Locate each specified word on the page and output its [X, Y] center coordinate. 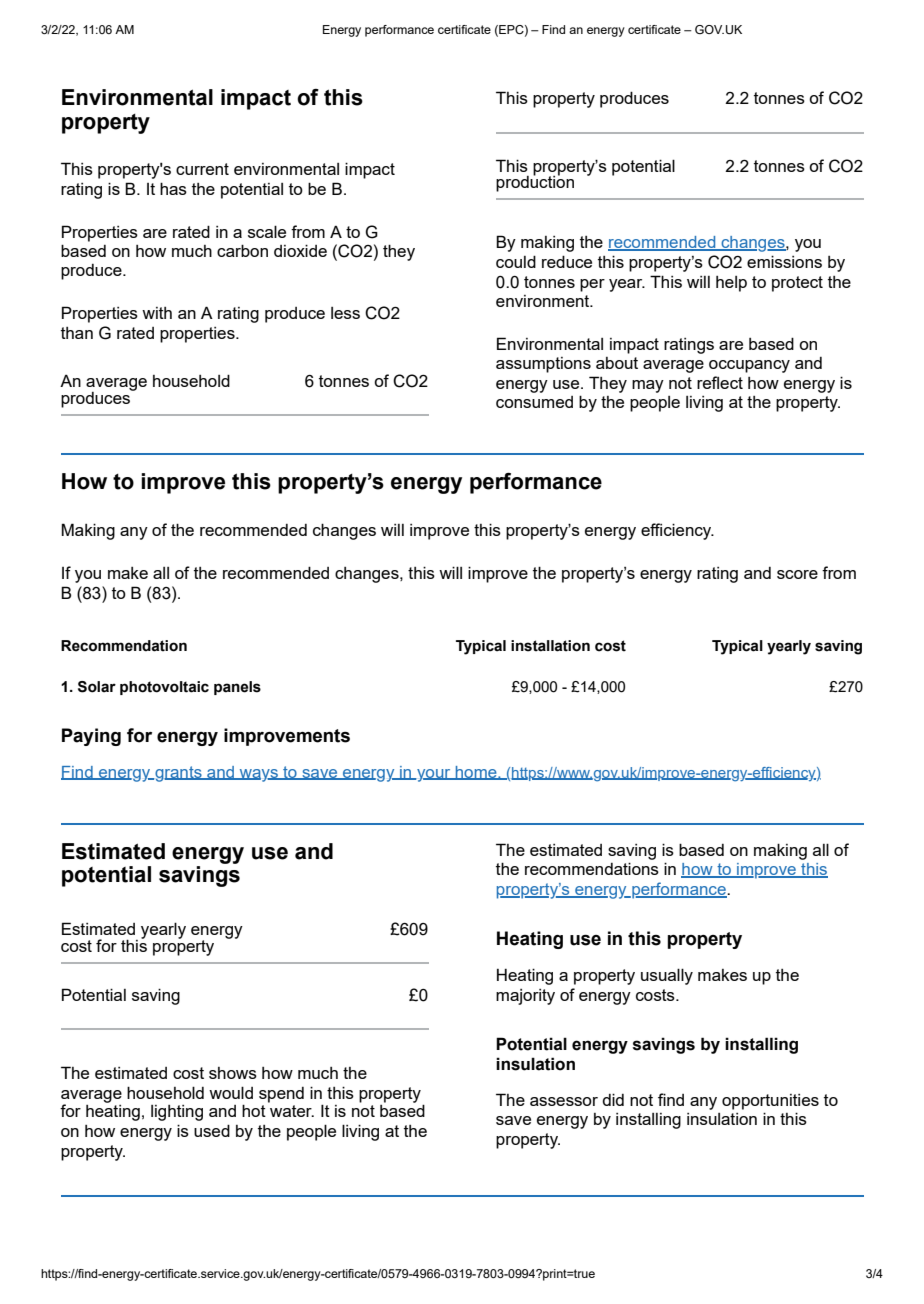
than [77, 333]
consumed [534, 402]
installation [550, 646]
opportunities [770, 1102]
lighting [177, 1113]
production [535, 182]
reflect [720, 382]
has [173, 188]
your [434, 775]
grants [178, 774]
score [797, 574]
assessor [564, 1101]
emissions [784, 261]
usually [667, 976]
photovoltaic [164, 688]
